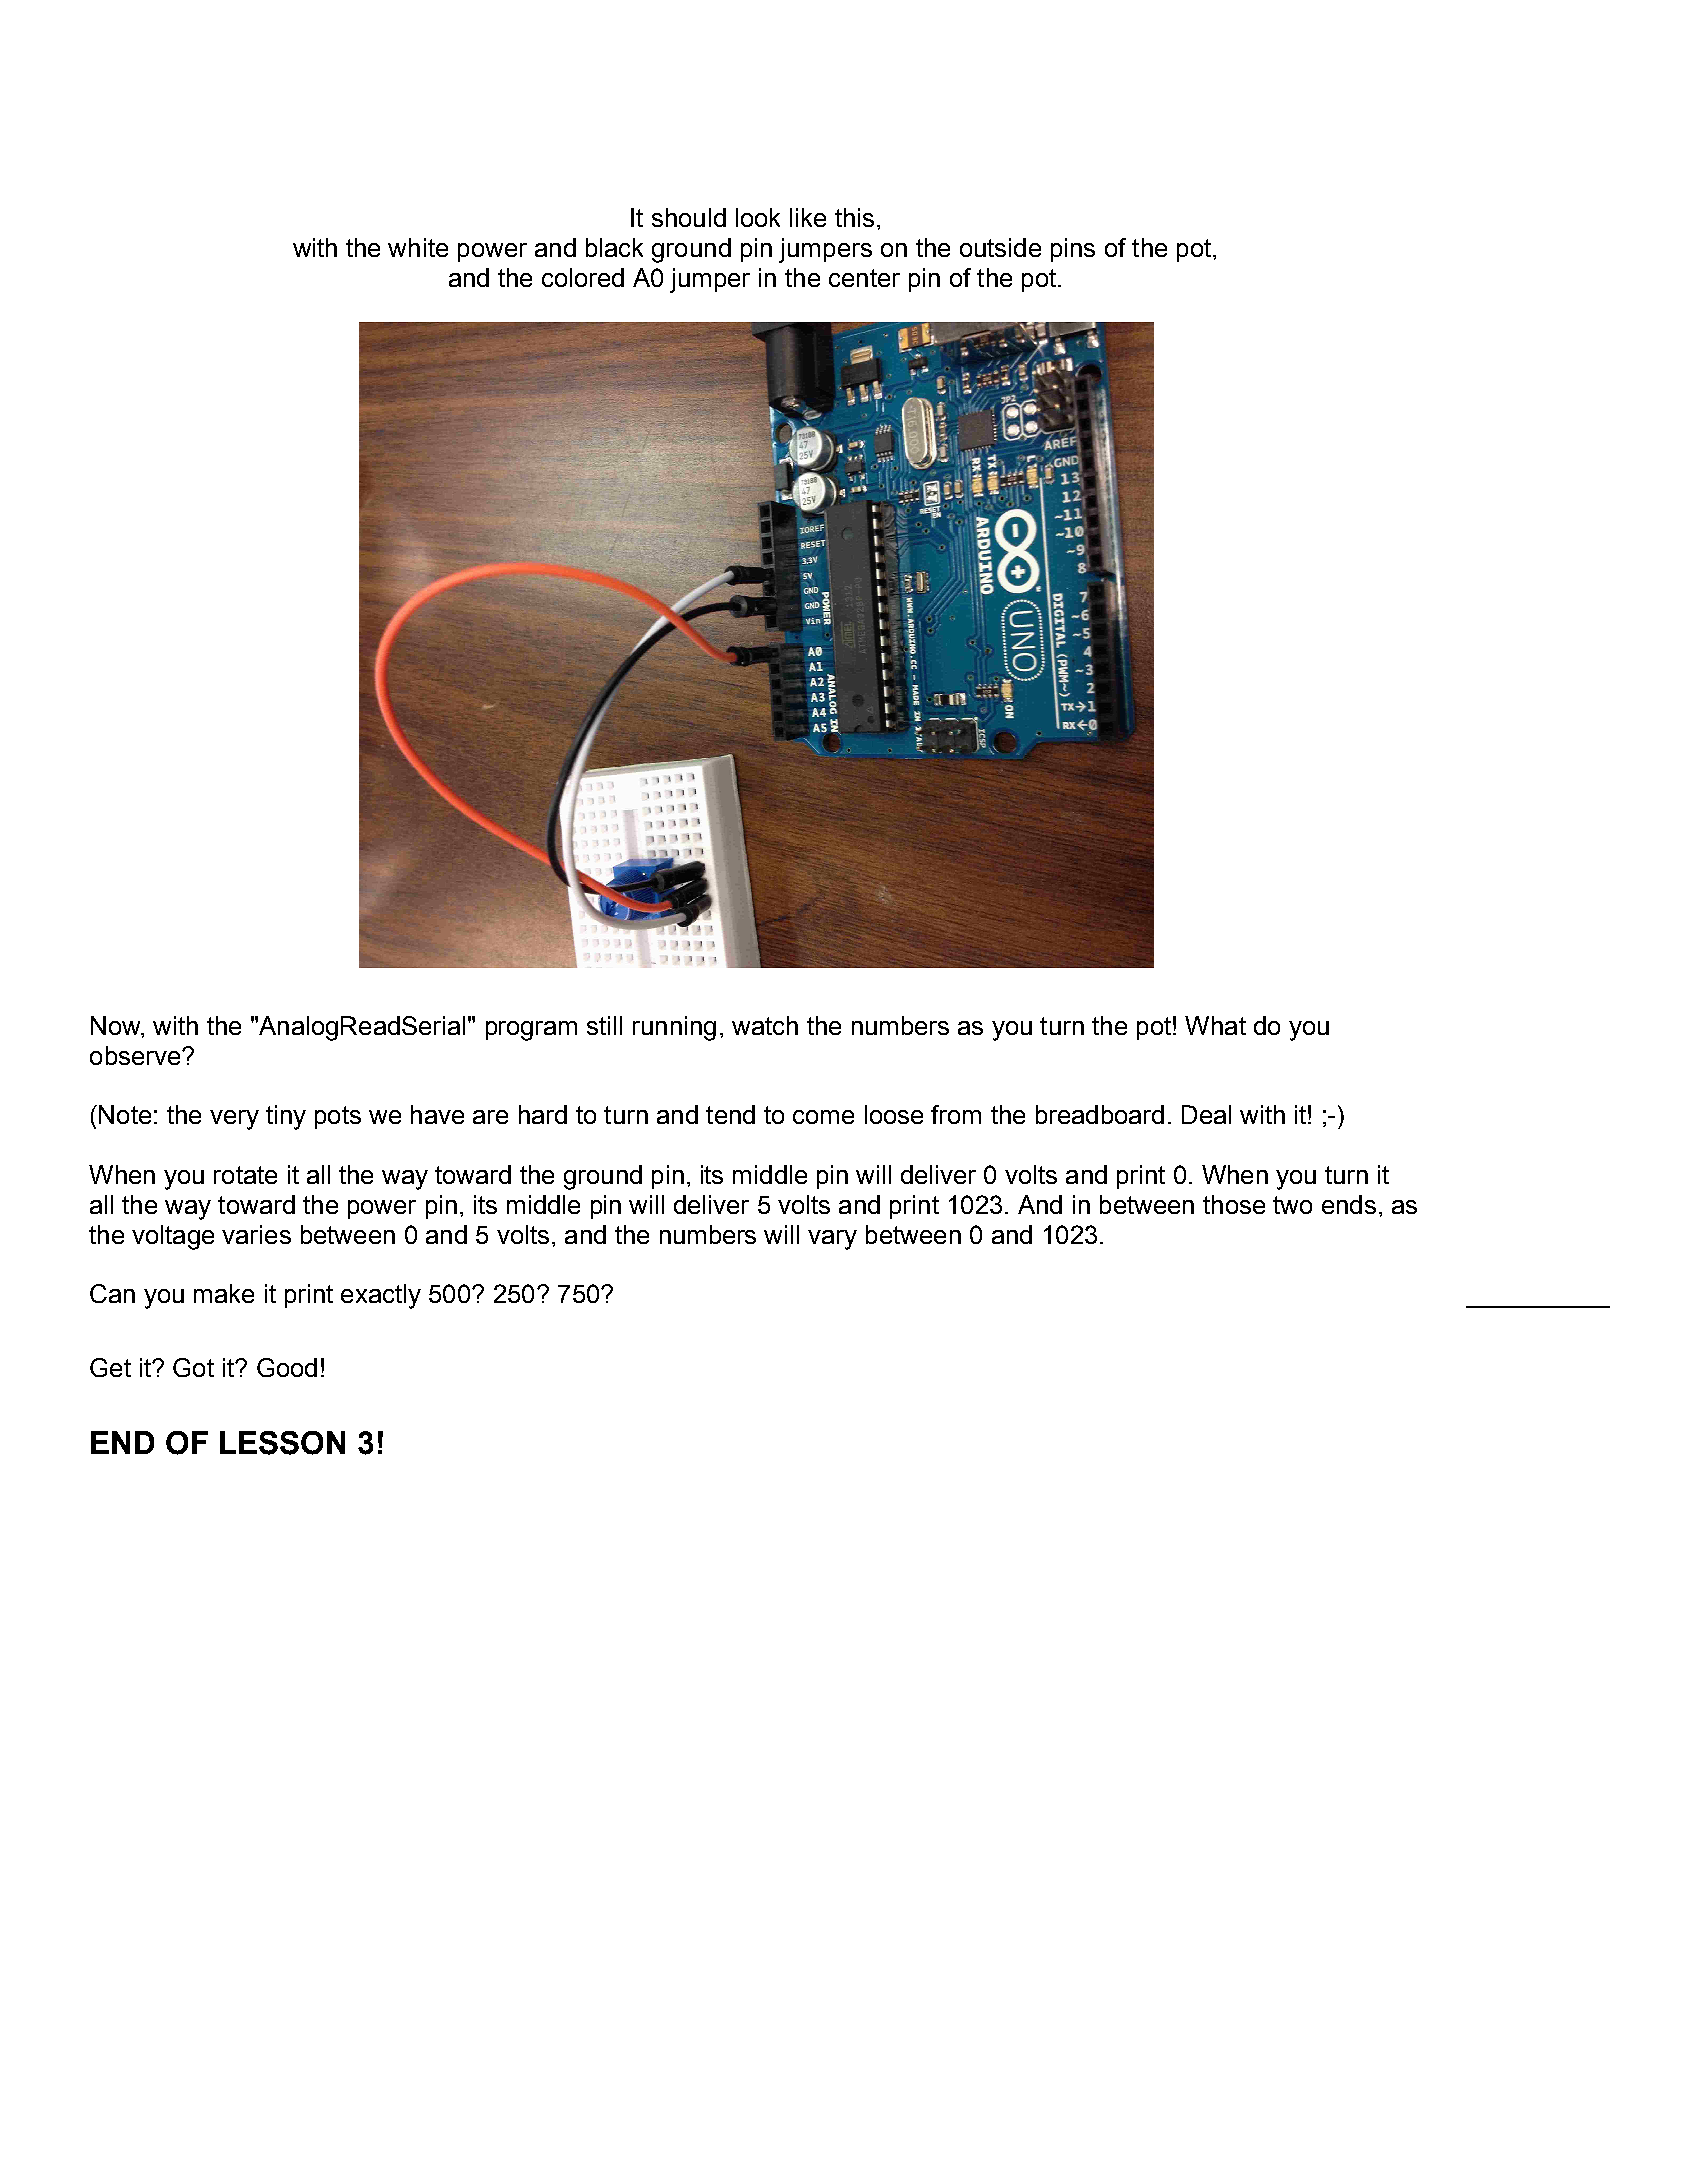 The height and width of the screenshot is (2176, 1682). I want to click on look, so click(758, 217).
